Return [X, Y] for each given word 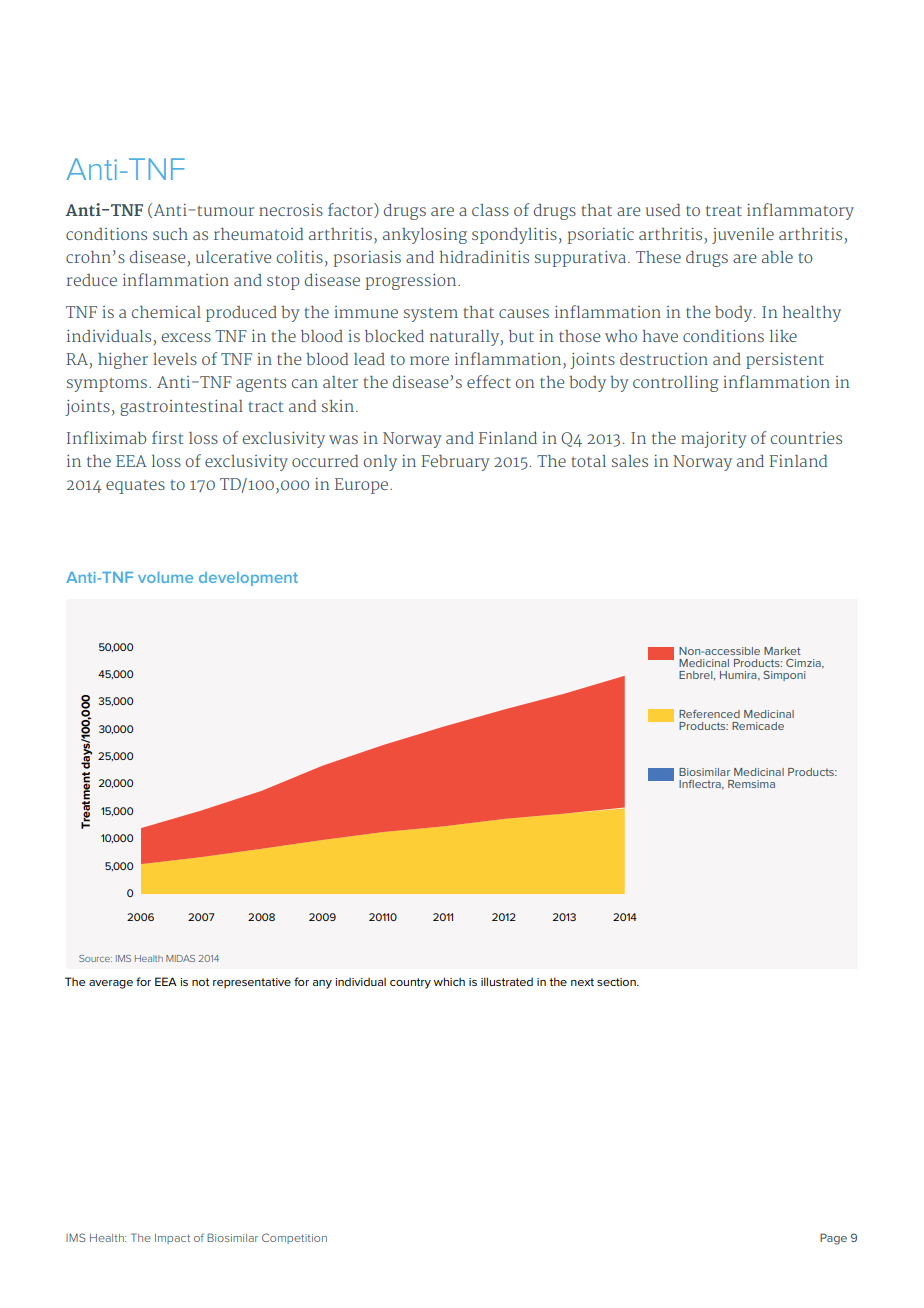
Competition [294, 1238]
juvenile [743, 236]
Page [833, 1239]
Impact [172, 1239]
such [170, 234]
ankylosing [425, 236]
